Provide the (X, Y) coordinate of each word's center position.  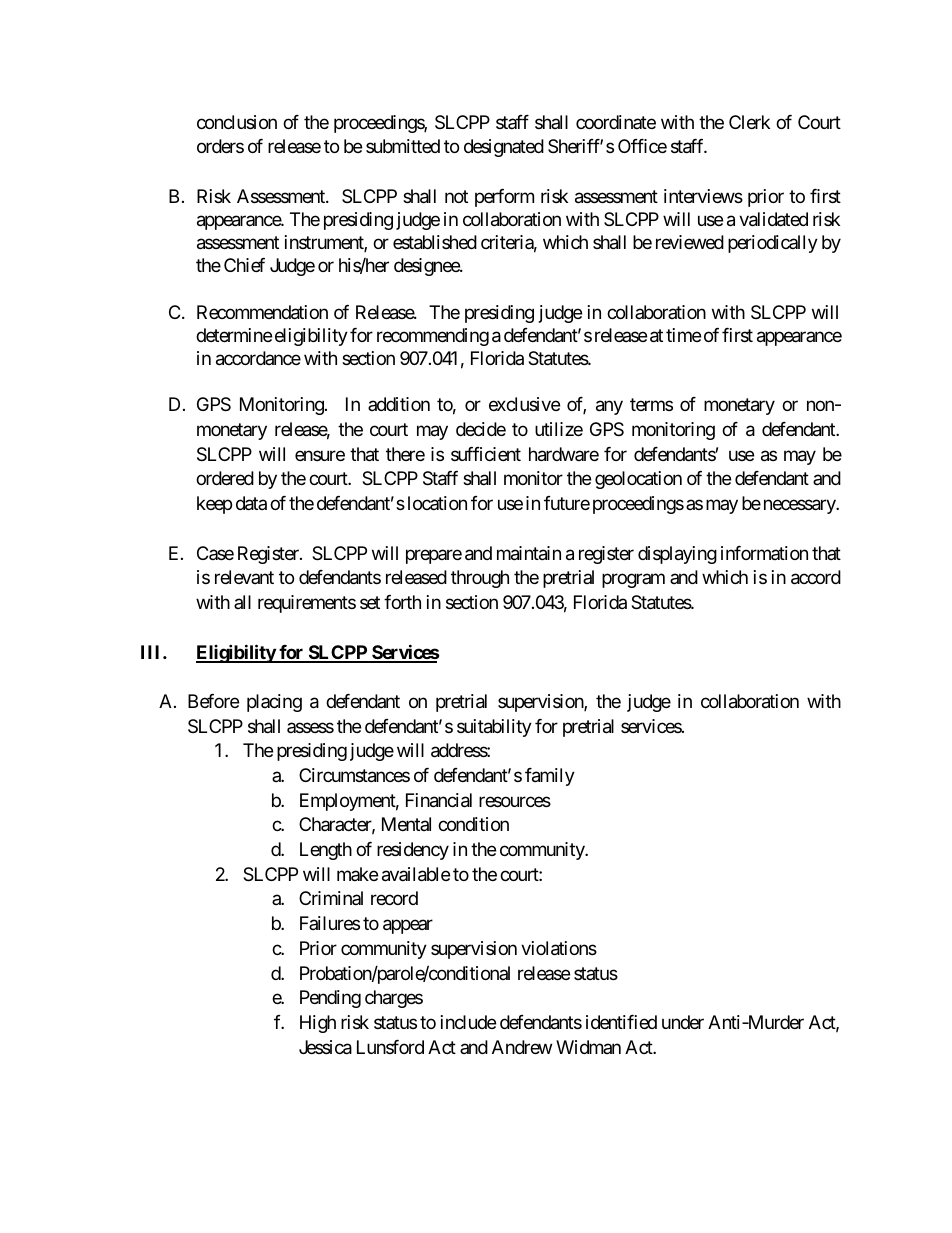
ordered (225, 478)
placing (274, 703)
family (550, 777)
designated (504, 148)
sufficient (486, 454)
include (468, 1022)
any (609, 408)
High (318, 1024)
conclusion (237, 122)
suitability (494, 728)
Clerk (749, 122)
